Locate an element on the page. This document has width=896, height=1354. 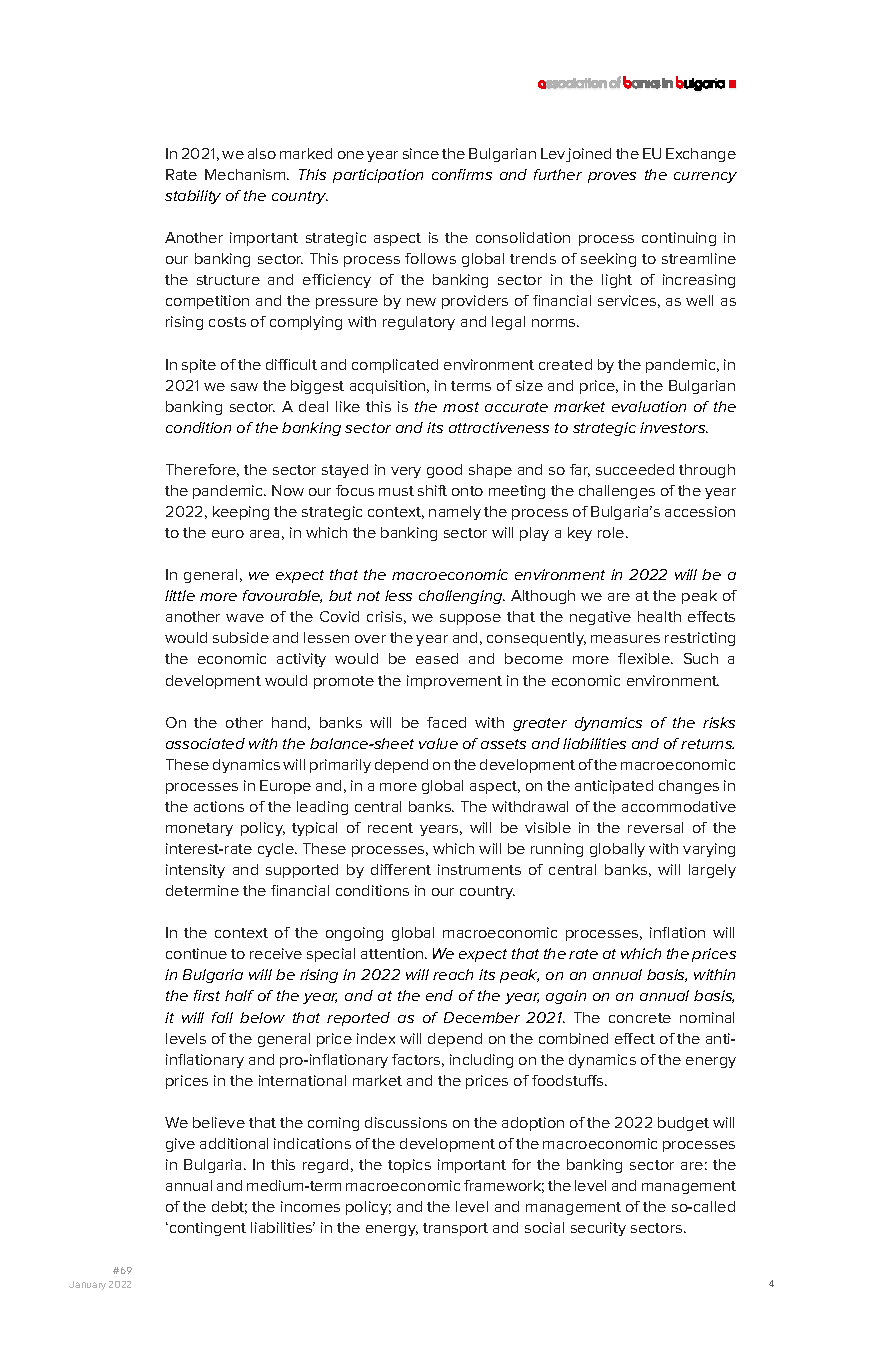
succeeded is located at coordinates (635, 469).
